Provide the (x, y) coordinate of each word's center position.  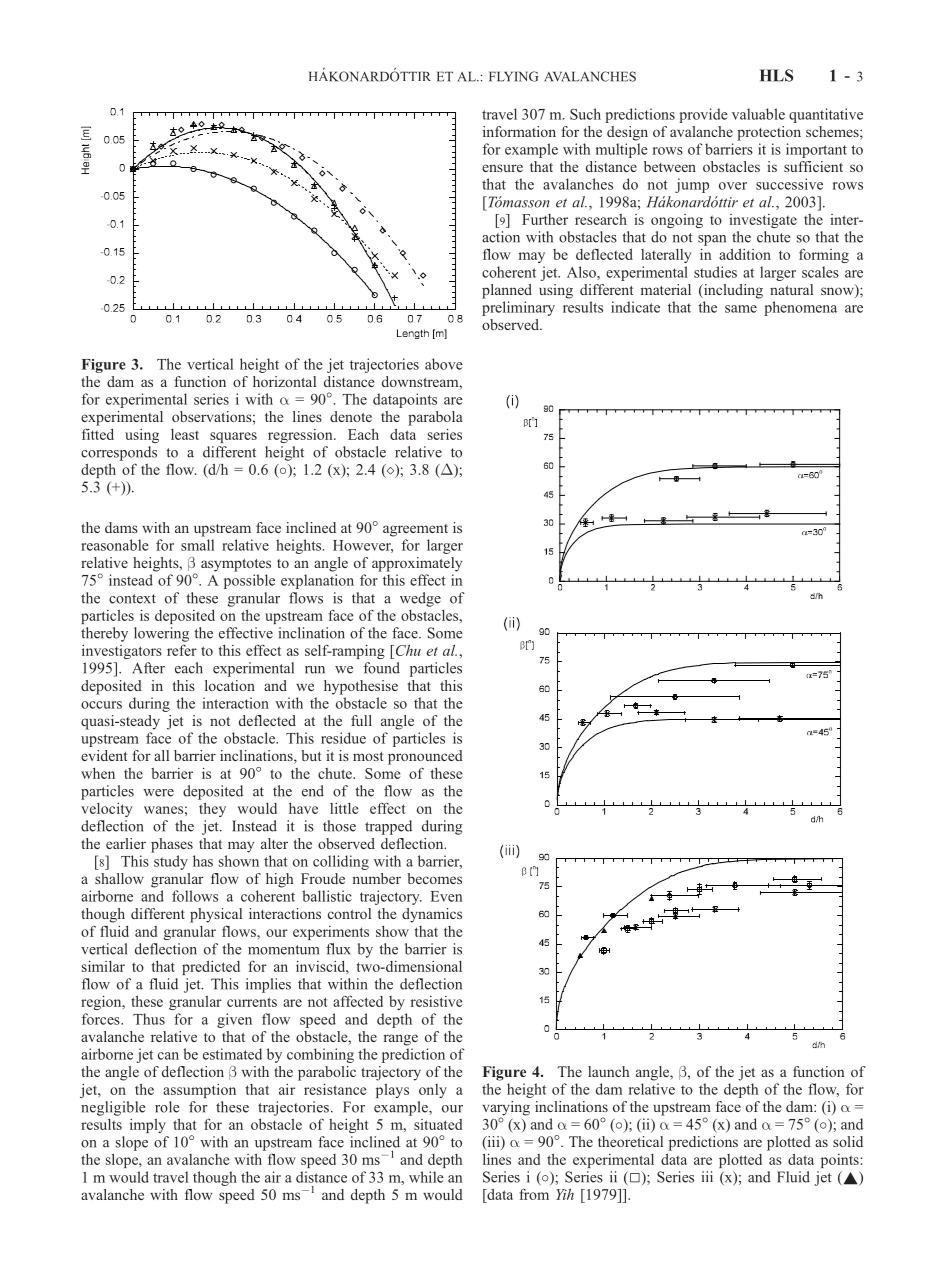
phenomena (800, 308)
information (519, 131)
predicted (211, 967)
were (158, 793)
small (197, 545)
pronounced (425, 757)
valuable (758, 114)
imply (148, 1126)
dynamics (432, 915)
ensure (502, 168)
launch (608, 1071)
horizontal (284, 381)
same (741, 309)
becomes (434, 878)
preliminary (518, 308)
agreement (415, 530)
